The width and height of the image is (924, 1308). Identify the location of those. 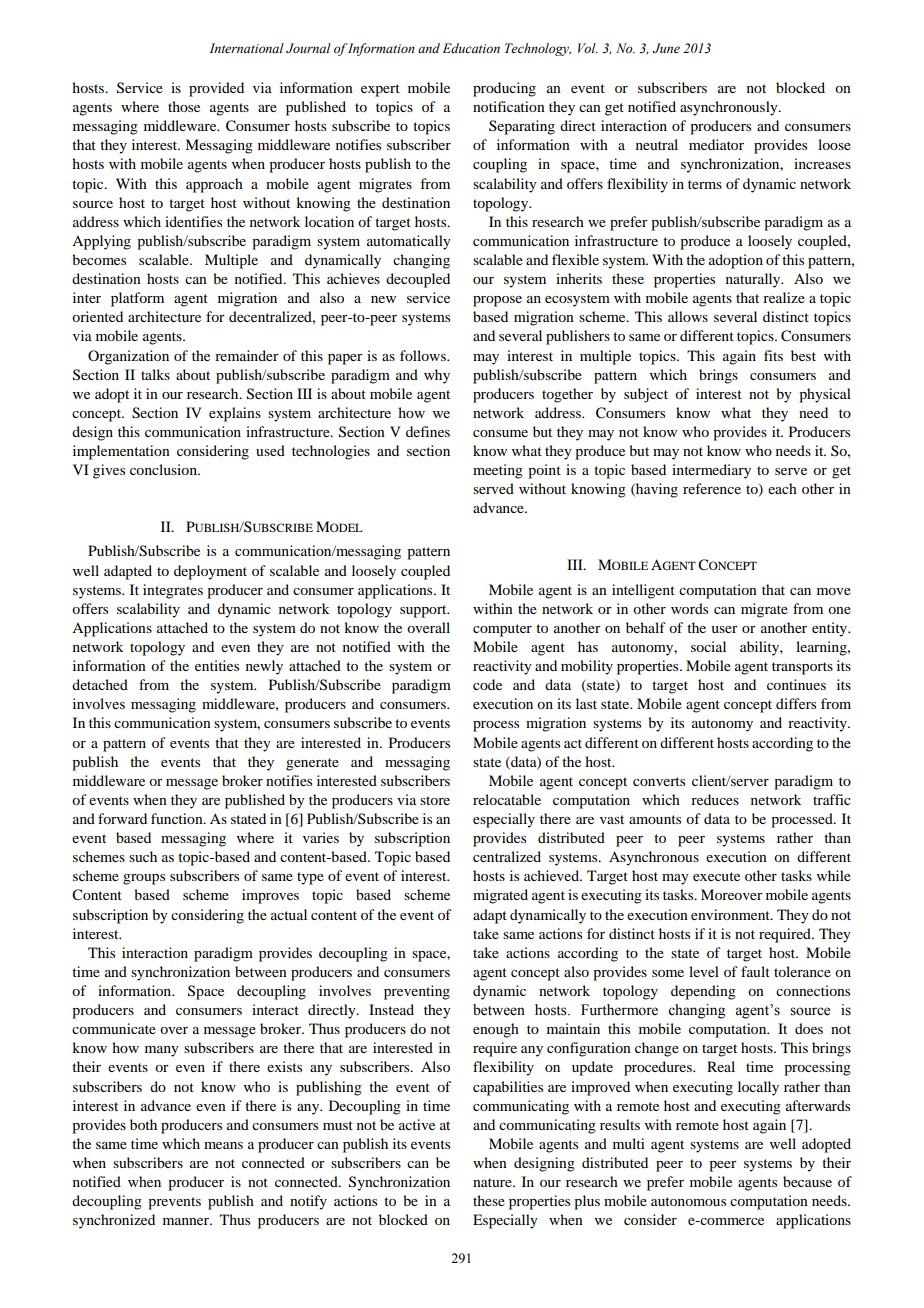
(184, 106).
